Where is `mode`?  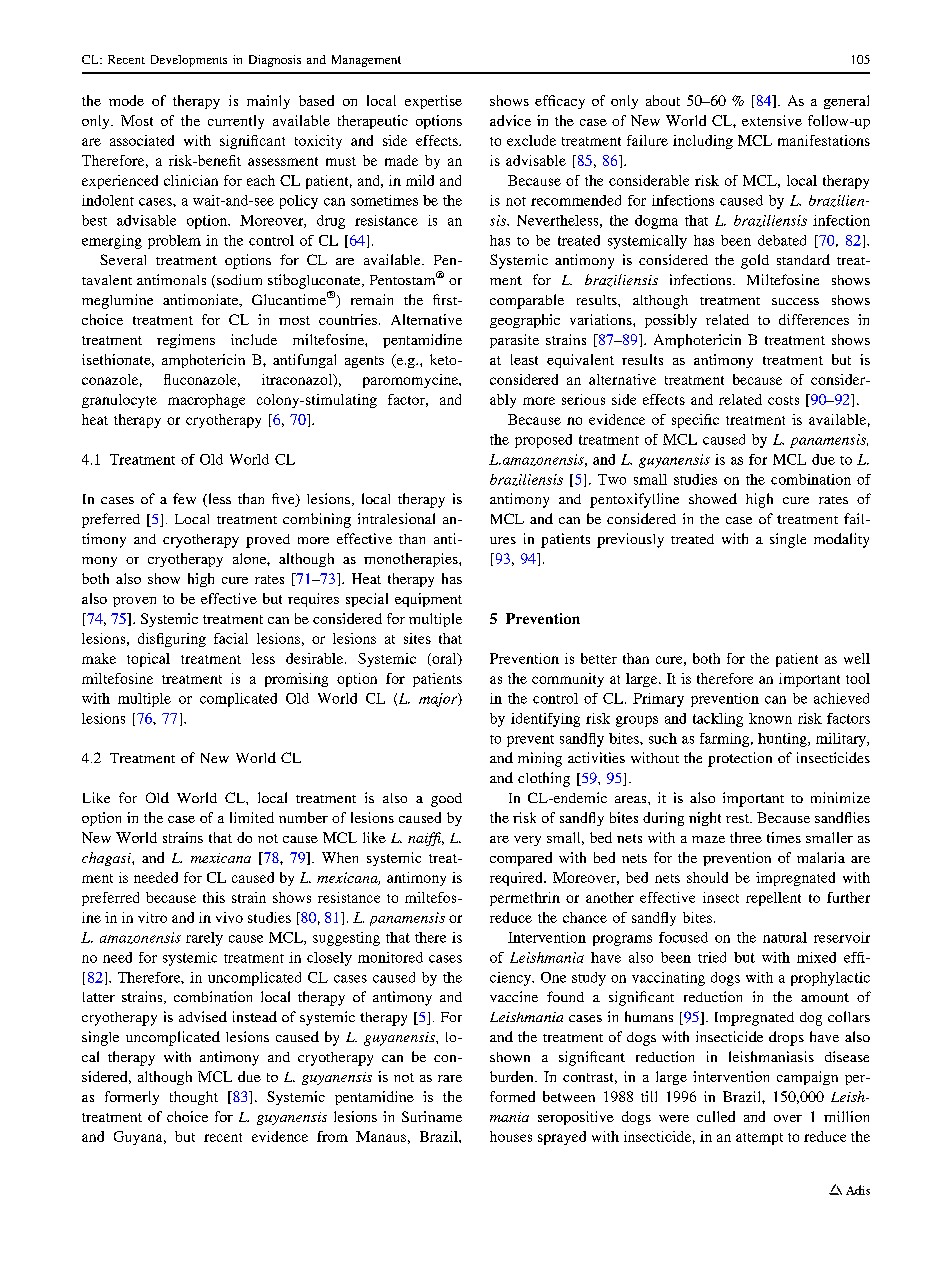
mode is located at coordinates (126, 100).
